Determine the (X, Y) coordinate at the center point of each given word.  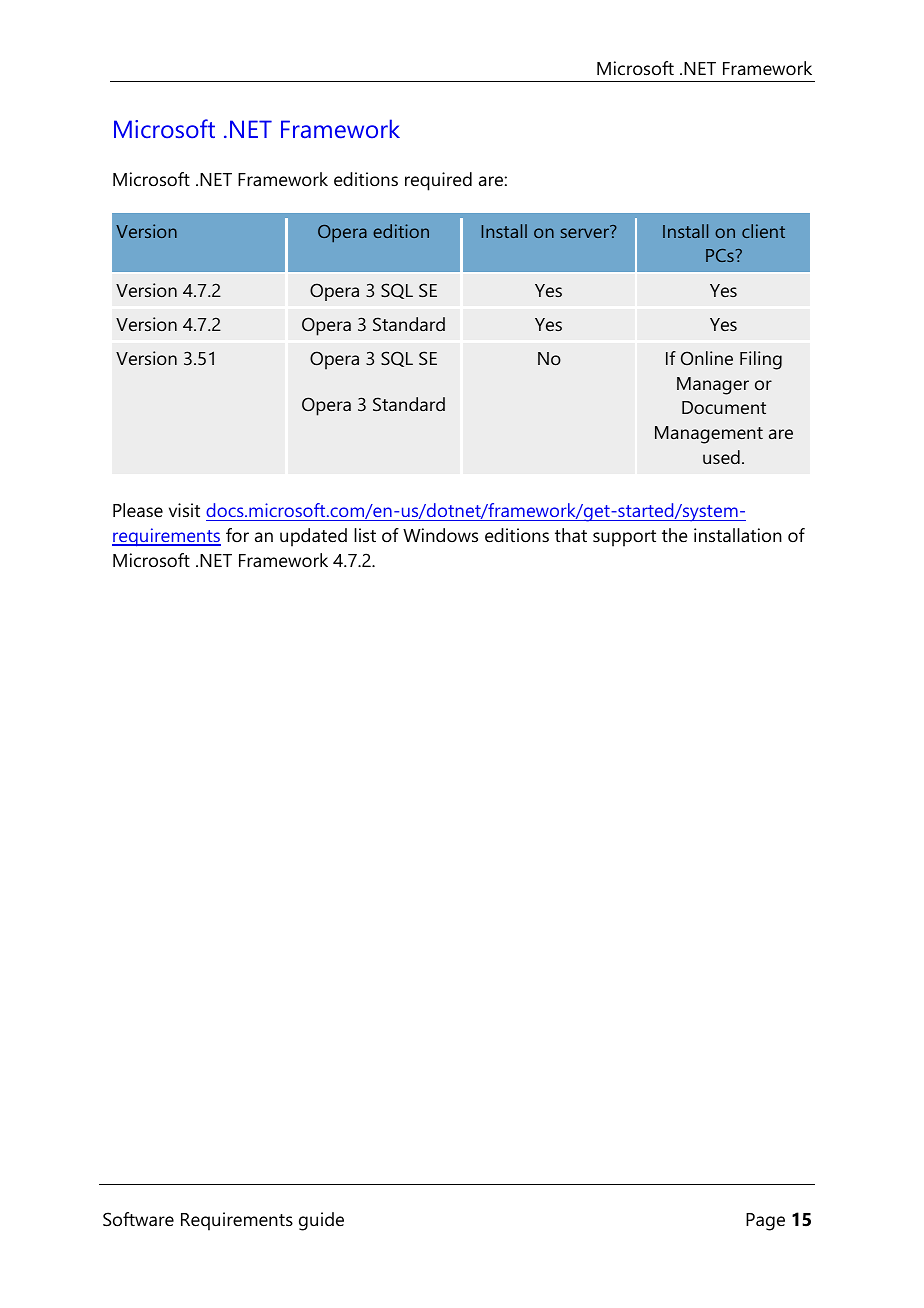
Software (138, 1219)
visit (184, 510)
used (721, 457)
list (365, 535)
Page (765, 1222)
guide (321, 1221)
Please (138, 510)
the (674, 535)
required (438, 181)
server (586, 232)
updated (313, 537)
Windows (440, 535)
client (763, 231)
